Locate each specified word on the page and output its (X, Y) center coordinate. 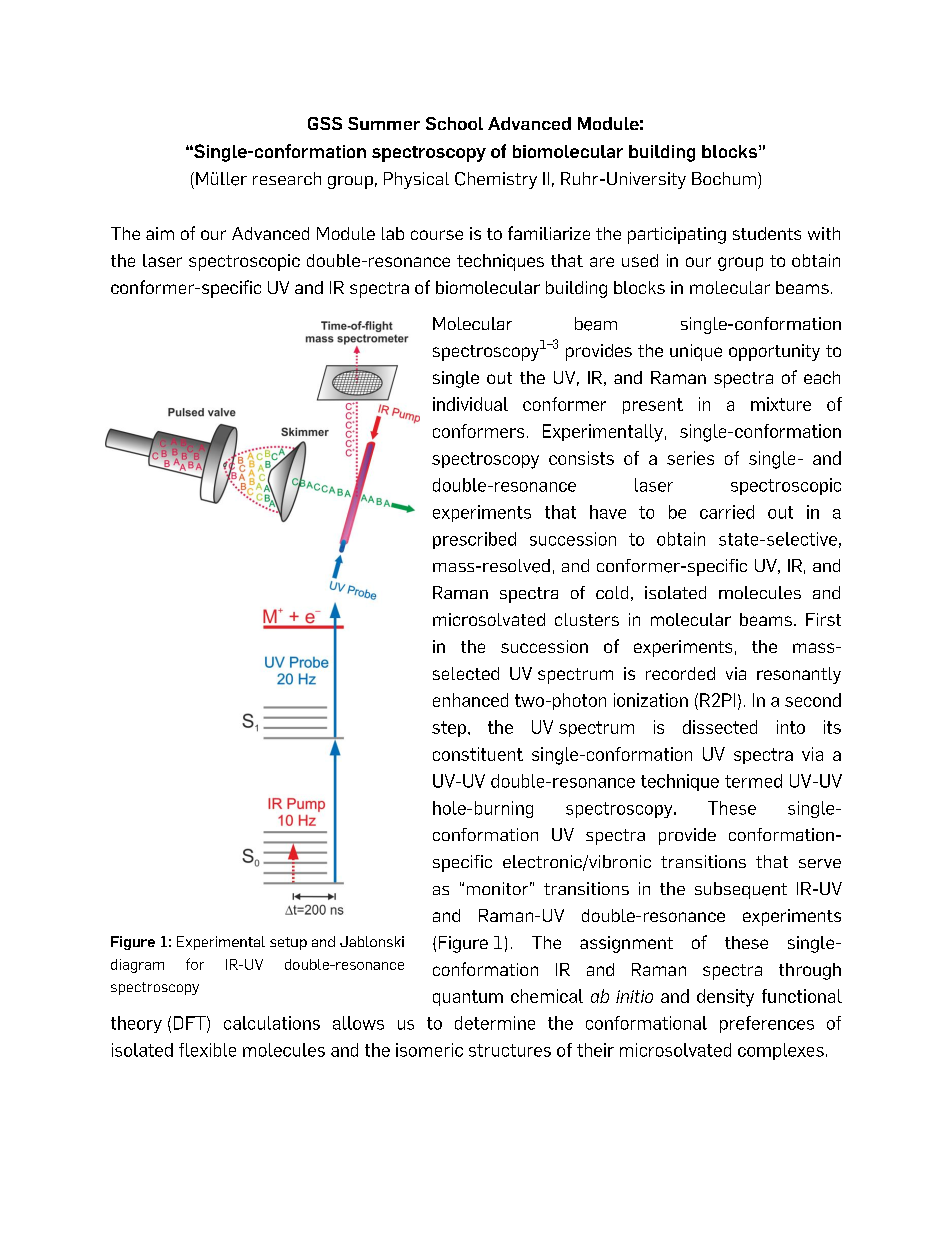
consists (581, 458)
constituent (478, 754)
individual (470, 404)
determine (495, 1023)
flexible (207, 1050)
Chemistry (496, 180)
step (449, 729)
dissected (720, 727)
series (690, 458)
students (767, 233)
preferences (767, 1024)
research (287, 178)
